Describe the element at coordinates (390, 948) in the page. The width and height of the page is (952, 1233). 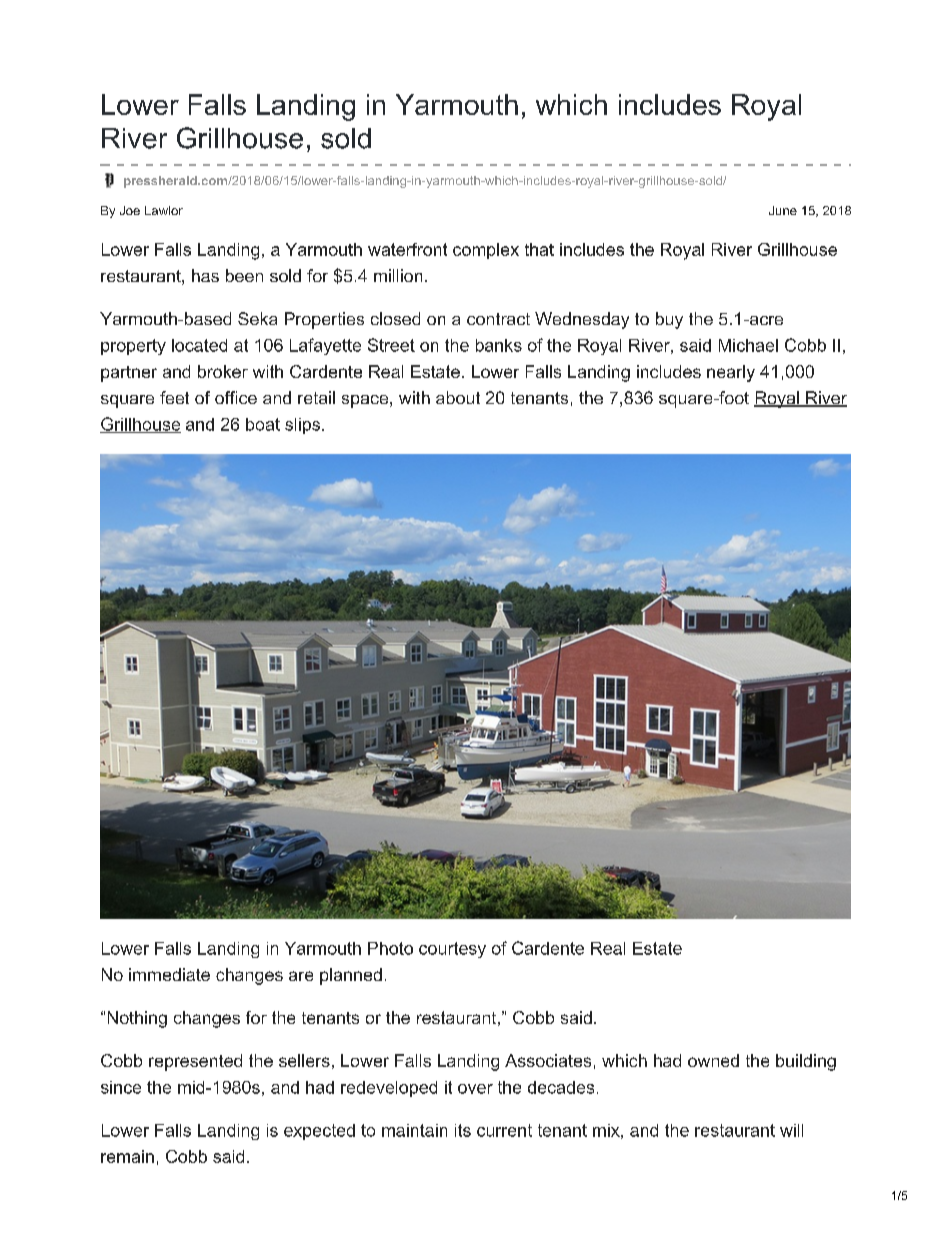
I see `Photo` at that location.
